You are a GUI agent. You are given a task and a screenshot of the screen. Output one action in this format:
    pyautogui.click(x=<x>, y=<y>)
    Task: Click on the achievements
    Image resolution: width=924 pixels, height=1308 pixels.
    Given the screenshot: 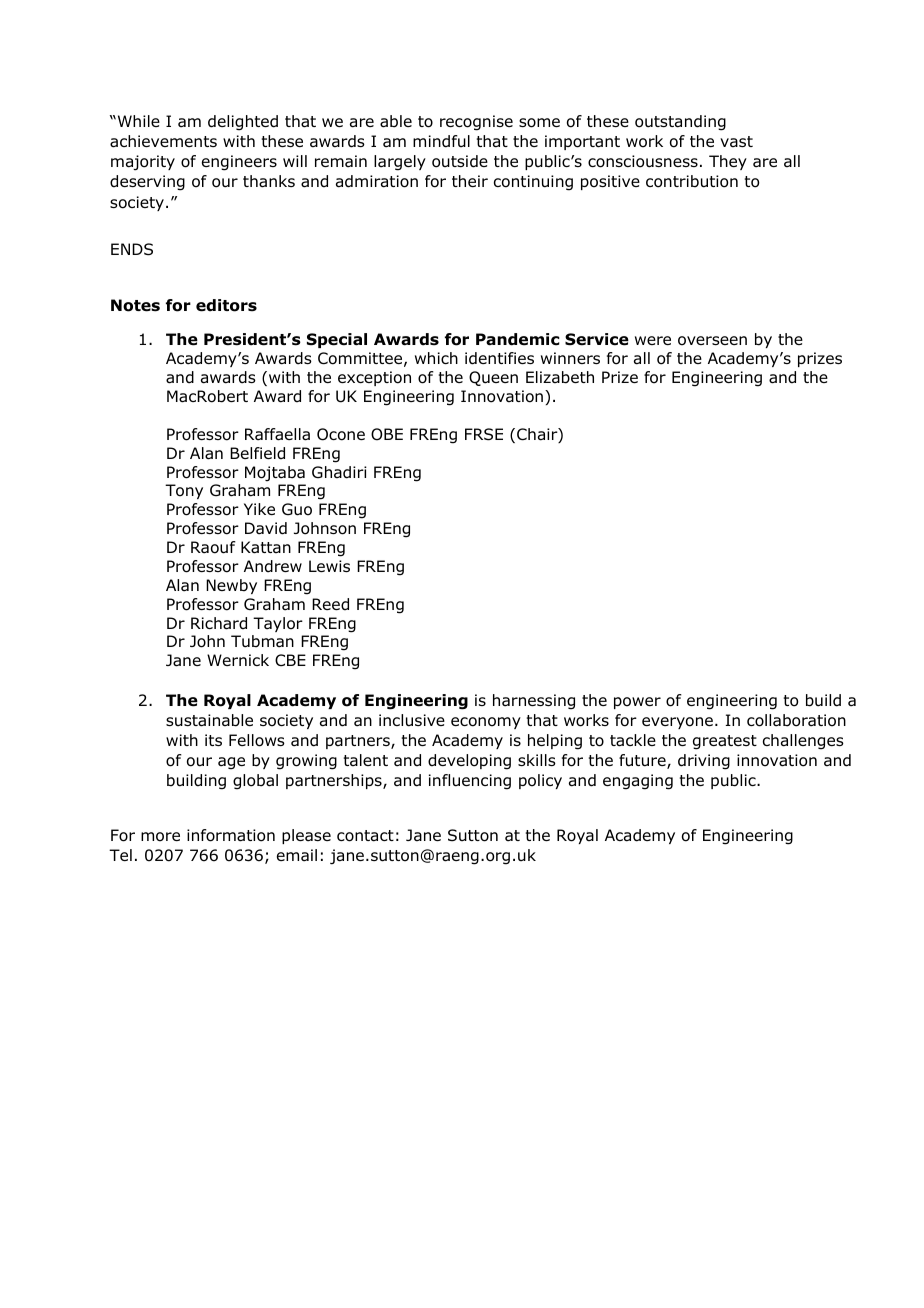 What is the action you would take?
    pyautogui.click(x=163, y=141)
